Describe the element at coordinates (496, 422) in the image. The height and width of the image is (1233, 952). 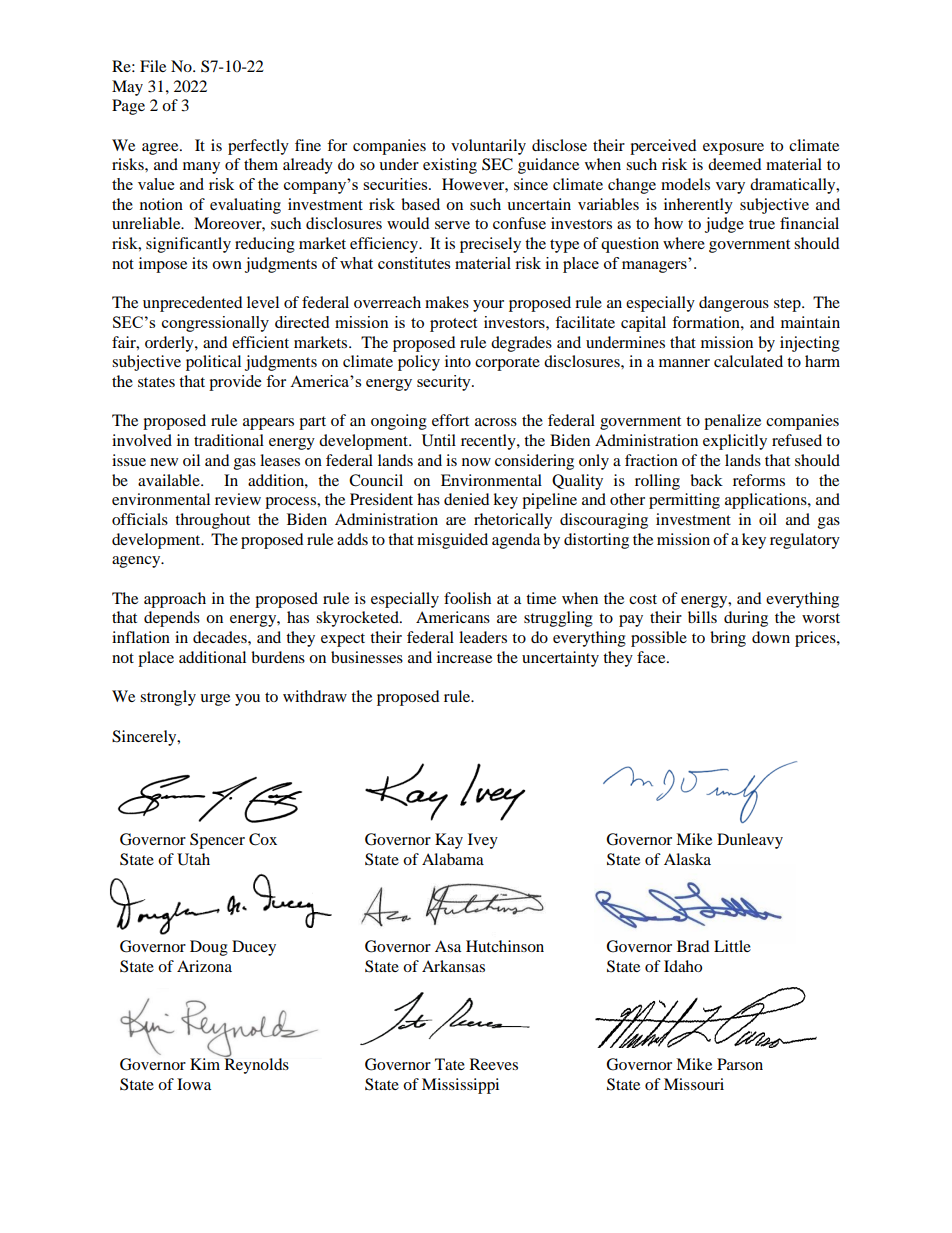
I see `across` at that location.
